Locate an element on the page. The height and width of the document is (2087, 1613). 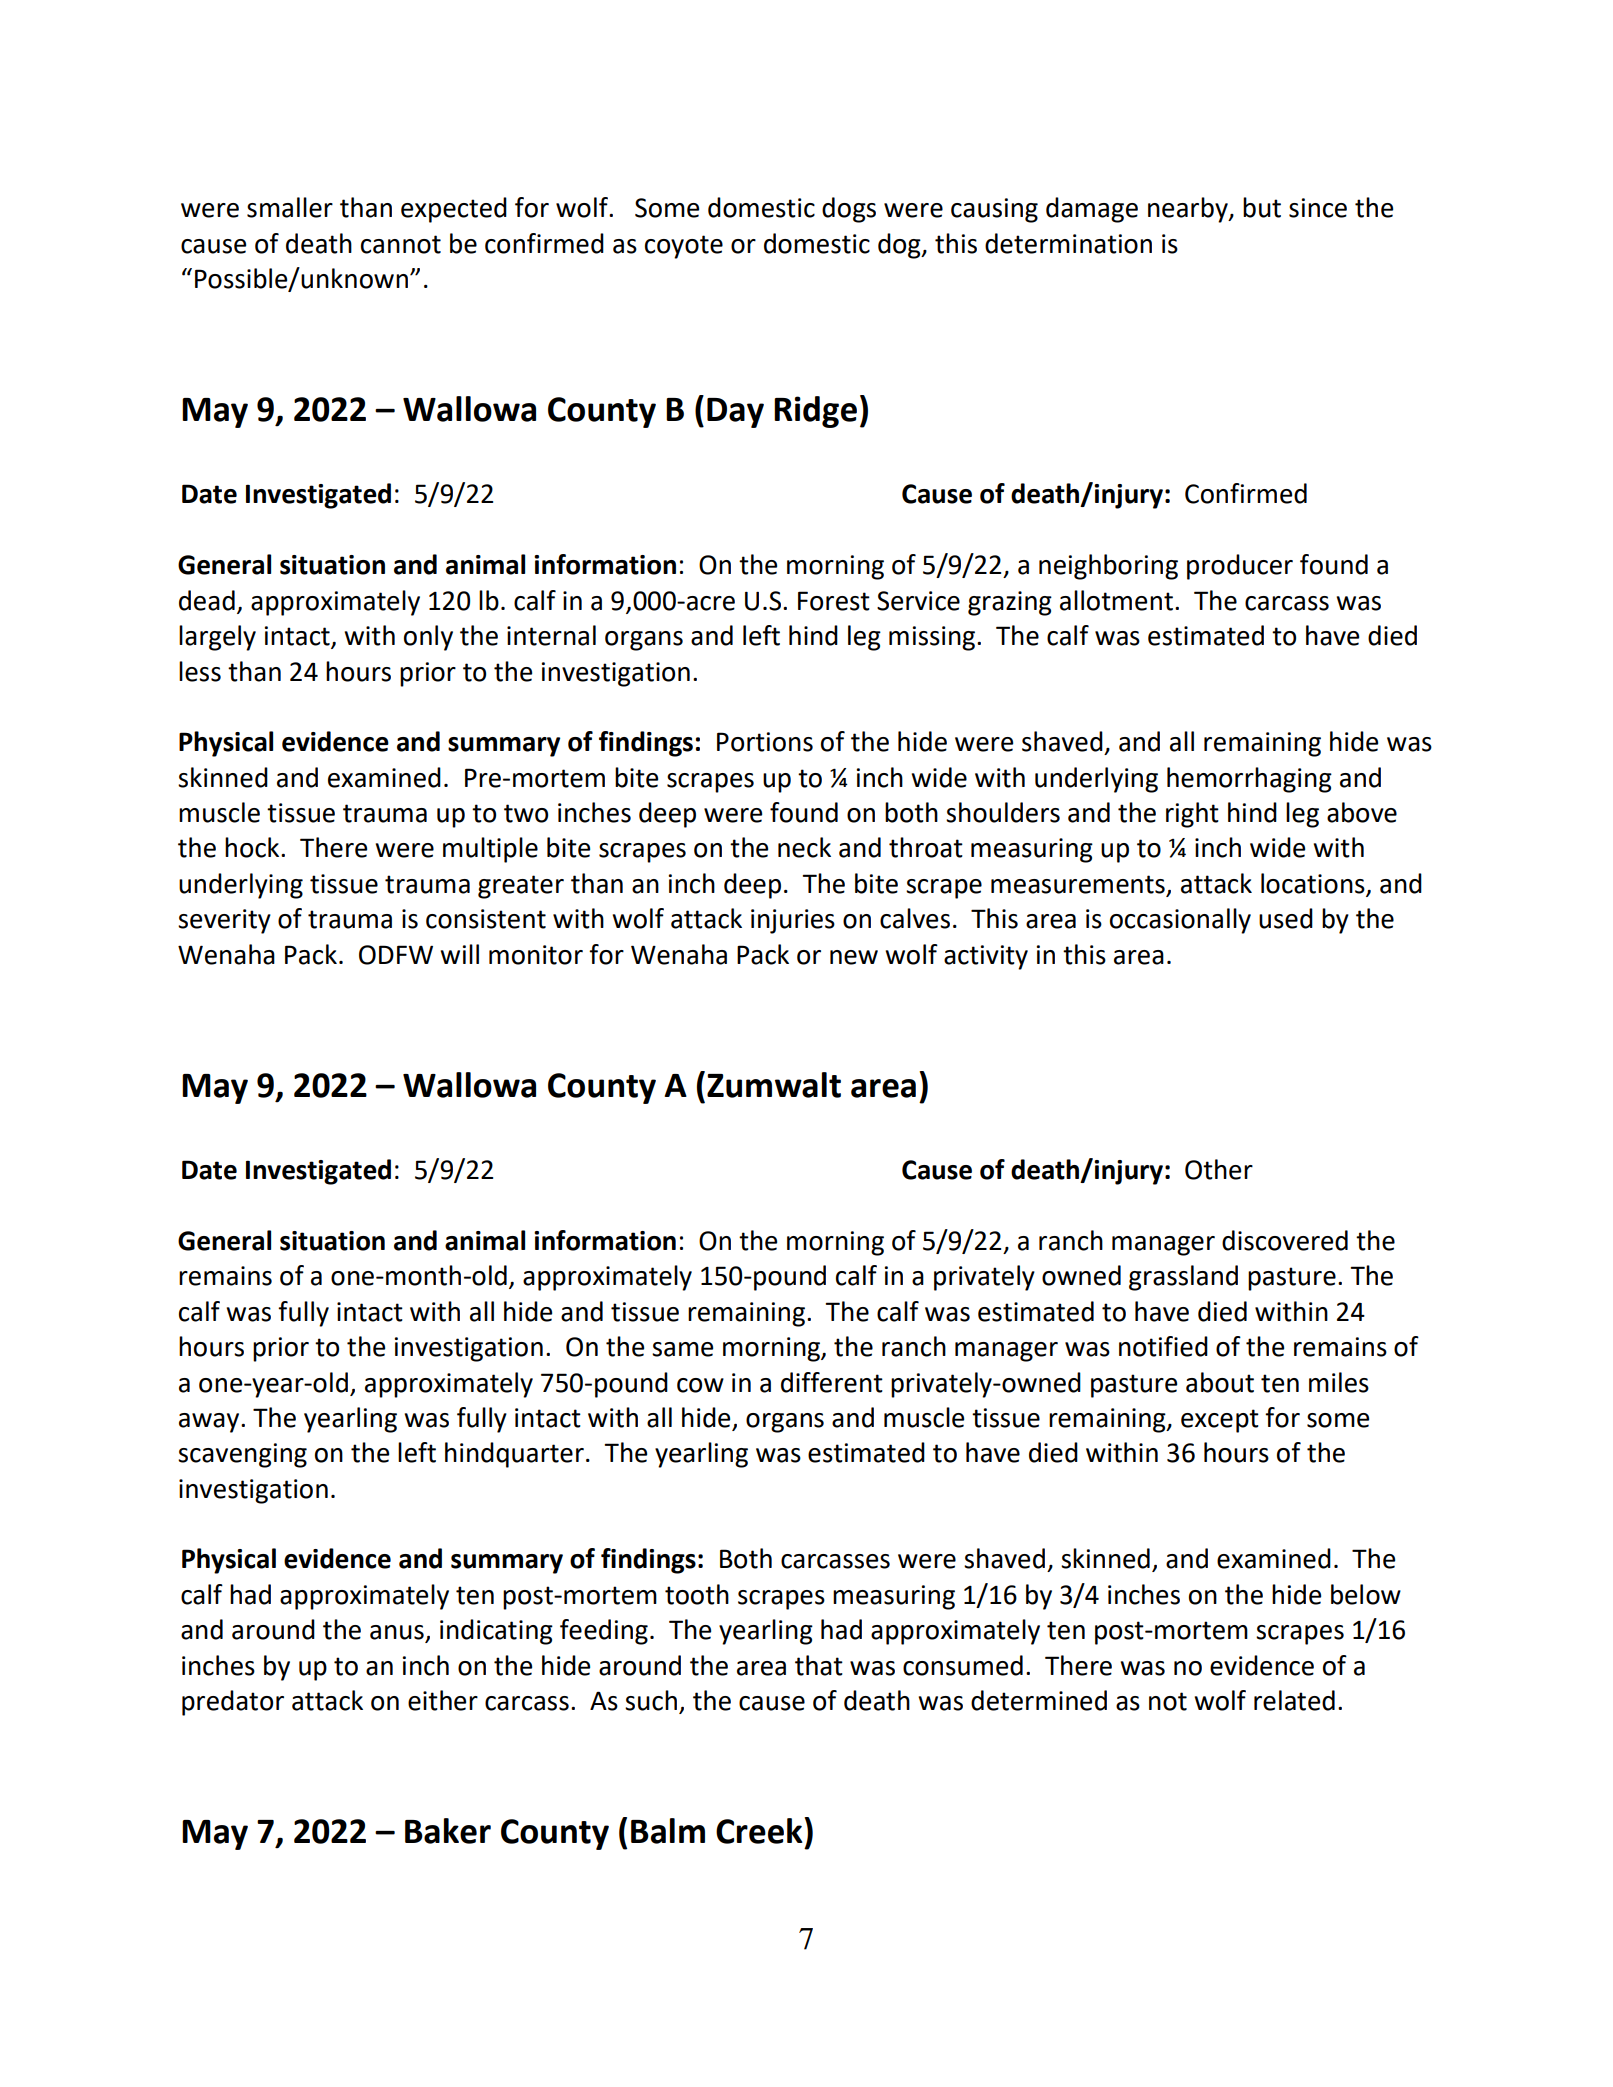
nearby is located at coordinates (1189, 210).
